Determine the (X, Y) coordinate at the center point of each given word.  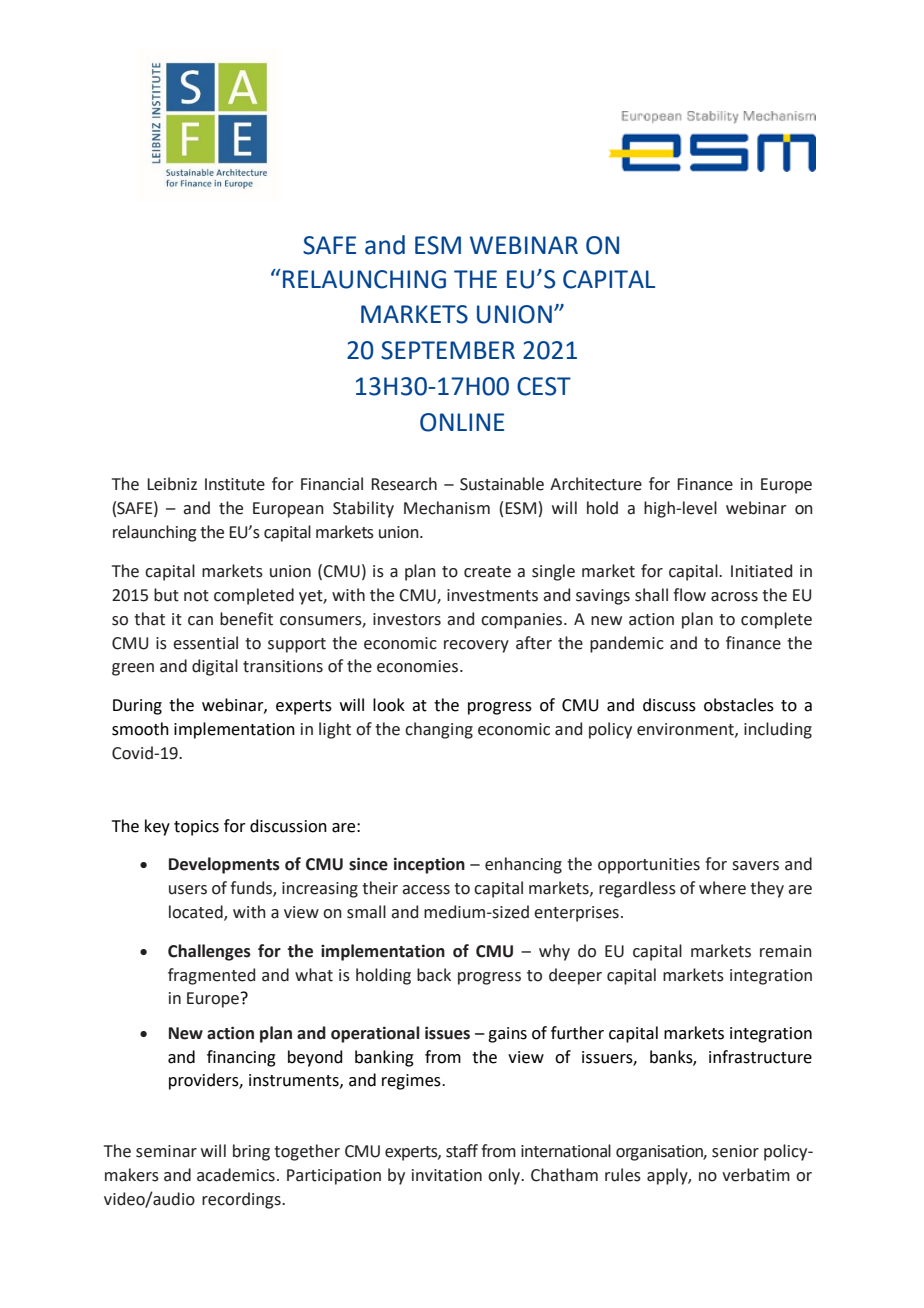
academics (236, 1175)
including (778, 730)
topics (196, 828)
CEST (544, 386)
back (434, 975)
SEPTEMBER (448, 350)
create (487, 572)
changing (439, 730)
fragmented (211, 976)
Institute (235, 484)
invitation (447, 1175)
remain (786, 951)
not (196, 596)
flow (689, 595)
